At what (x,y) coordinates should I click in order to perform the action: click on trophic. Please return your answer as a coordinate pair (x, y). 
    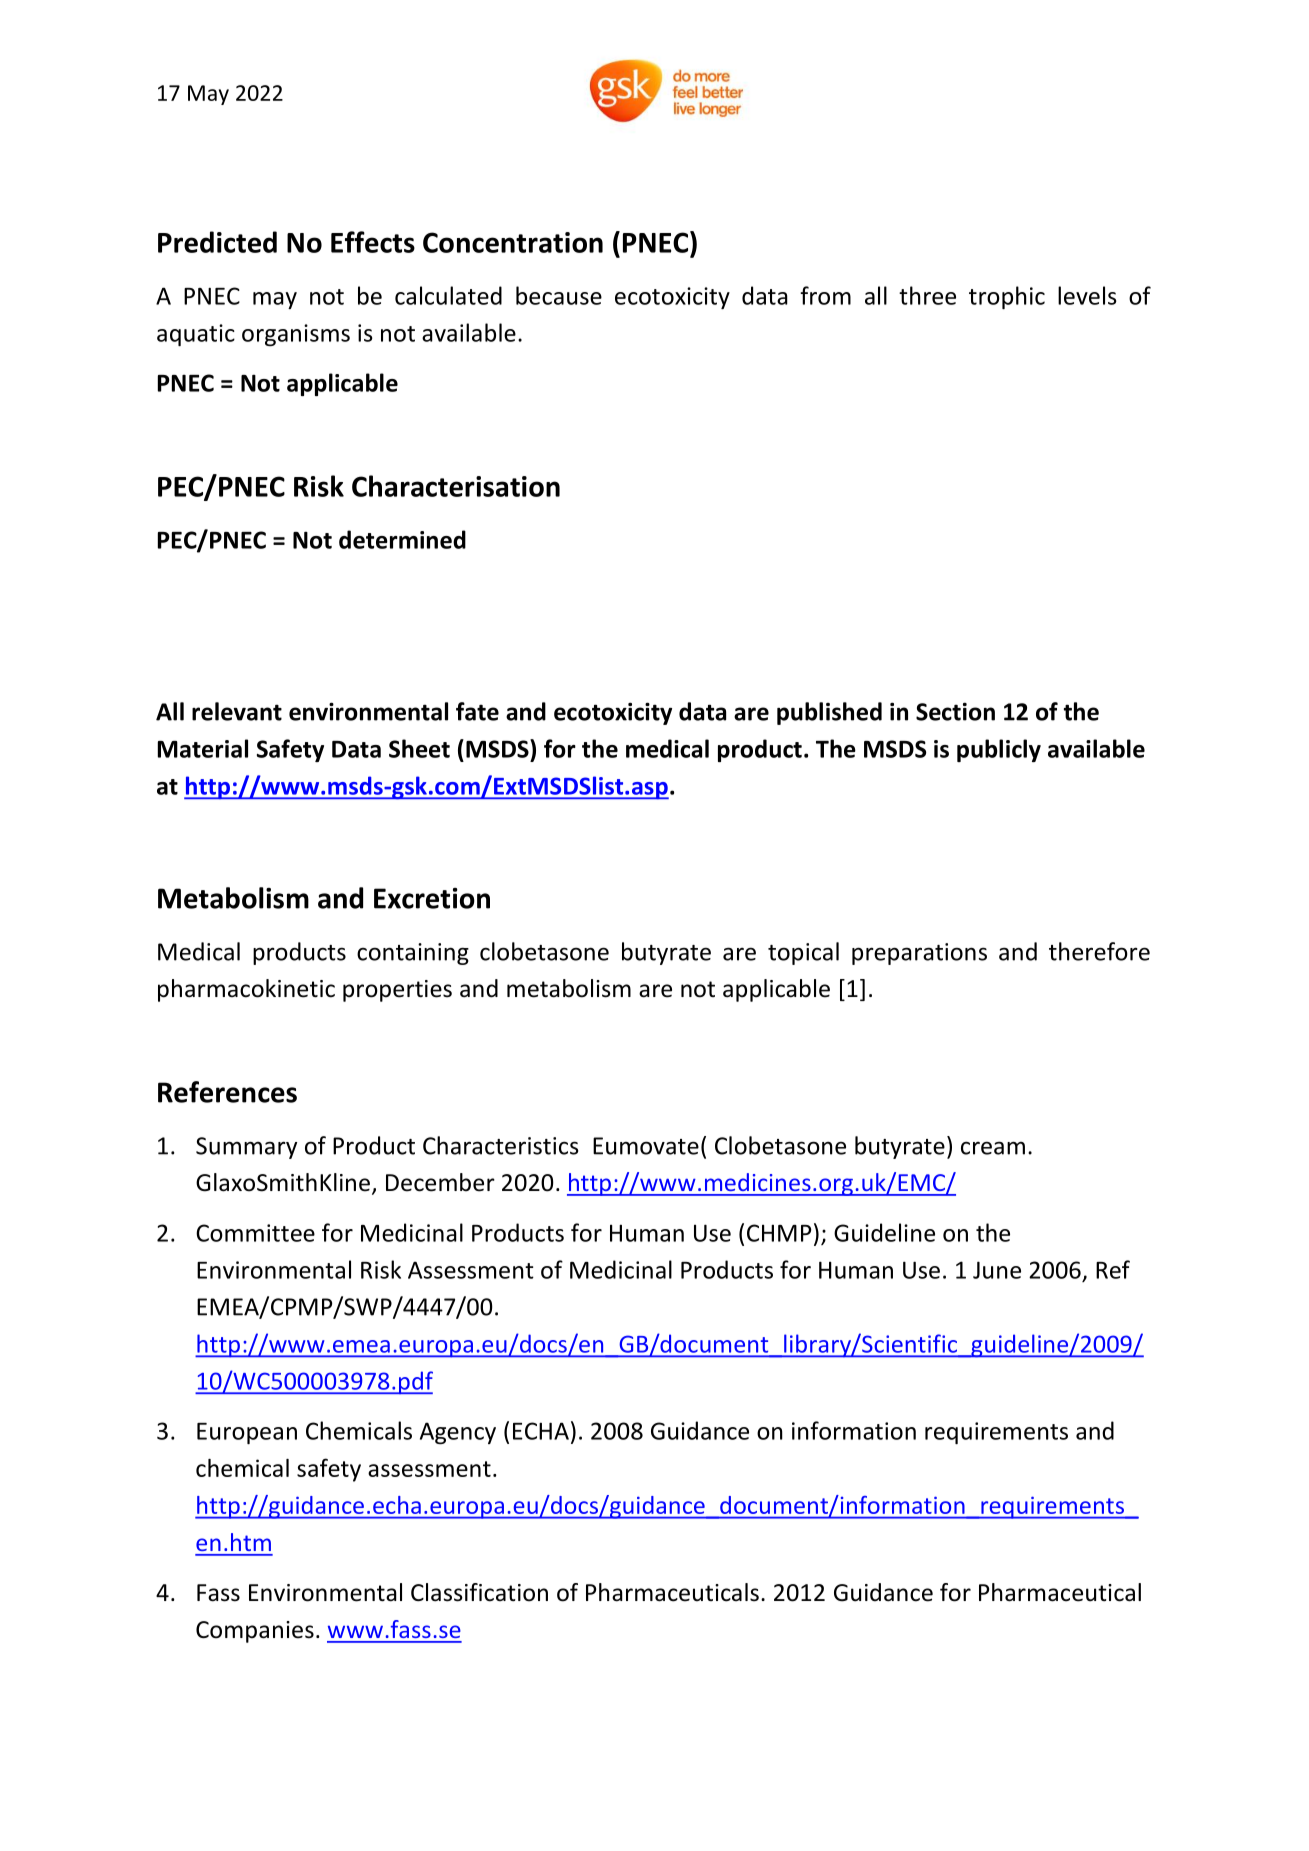
    Looking at the image, I should click on (1007, 297).
